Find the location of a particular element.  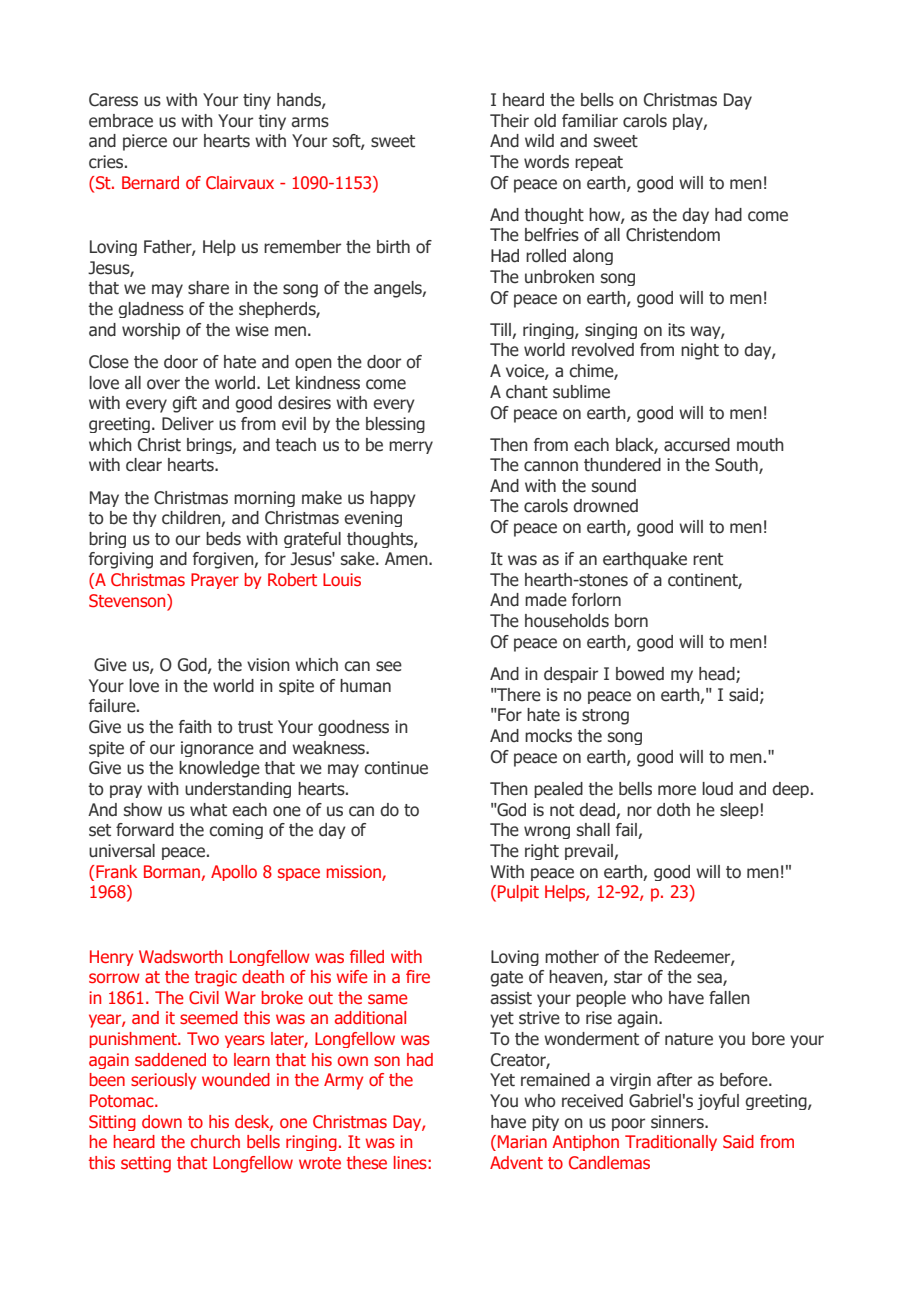

church is located at coordinates (215, 1141).
